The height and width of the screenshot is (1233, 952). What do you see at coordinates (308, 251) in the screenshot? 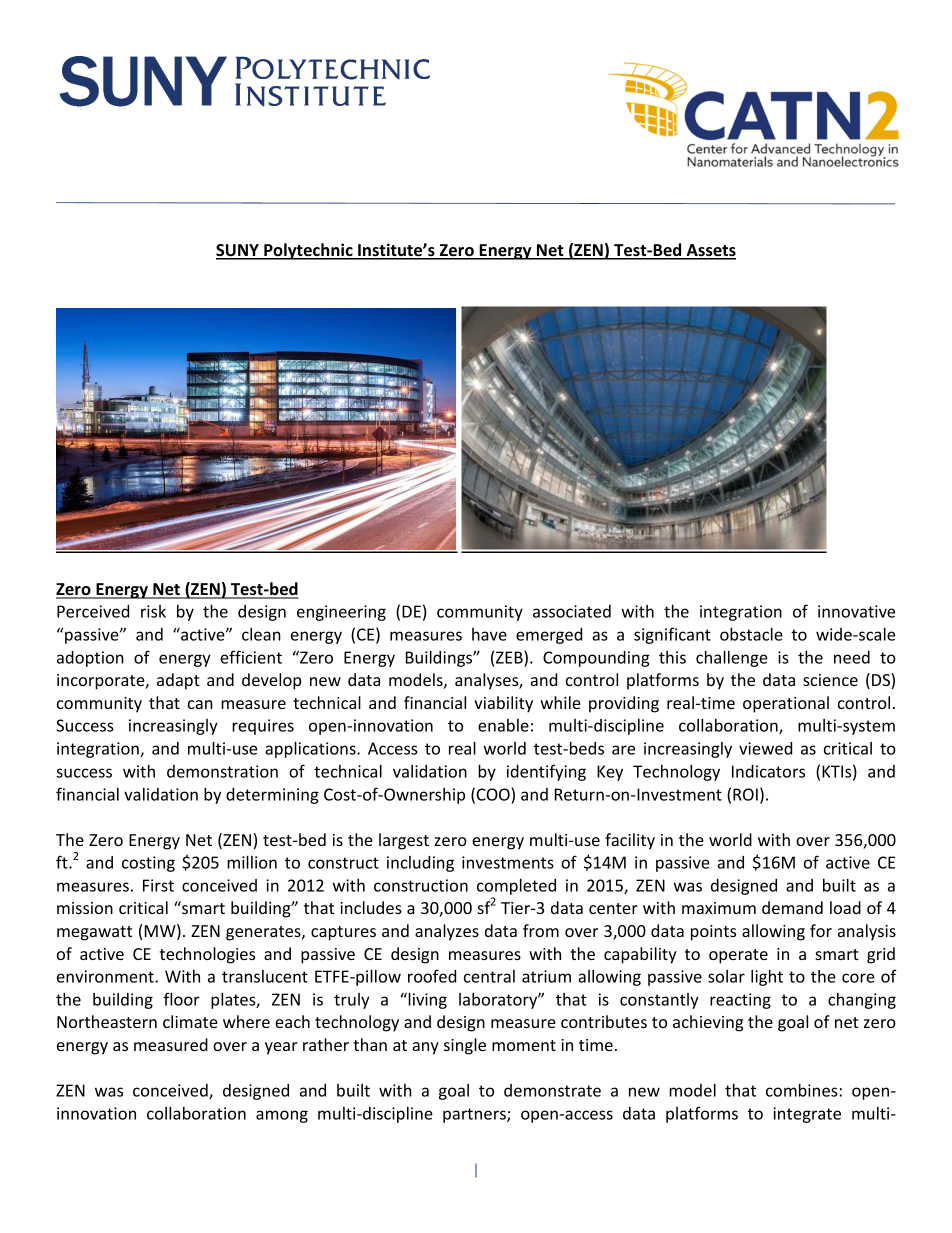
I see `Polytechnic` at bounding box center [308, 251].
